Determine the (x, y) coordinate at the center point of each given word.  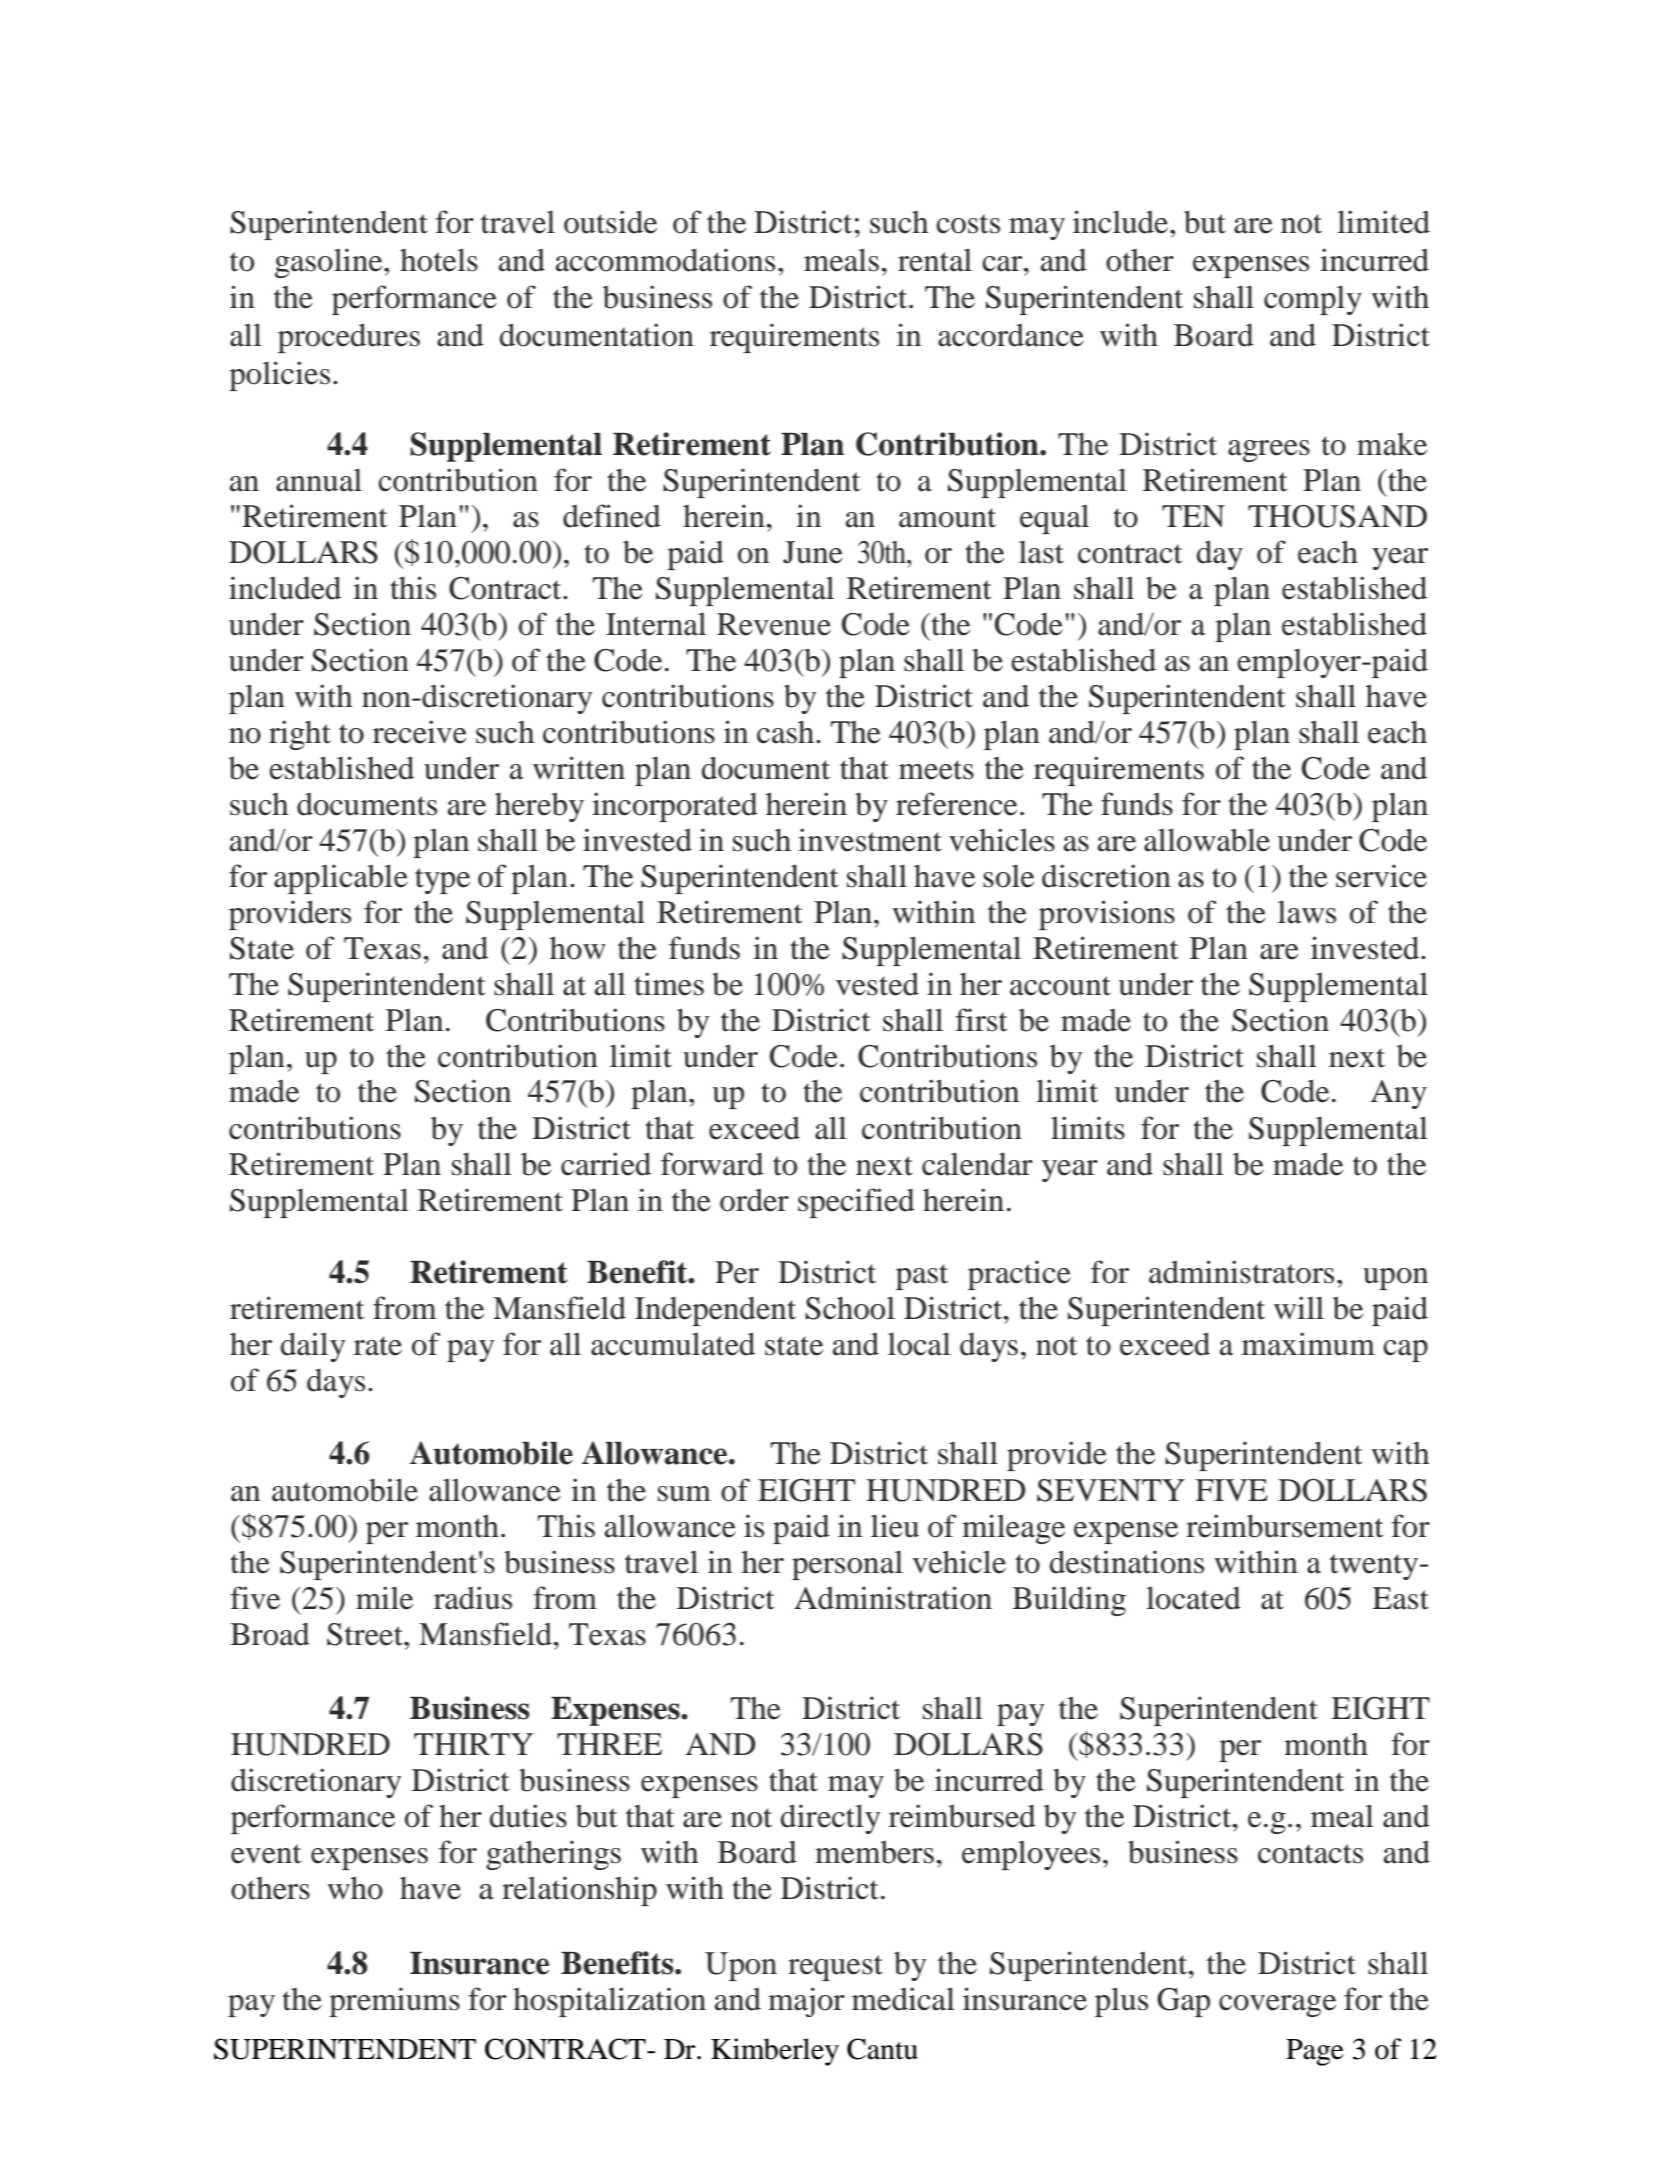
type (442, 881)
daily (313, 1347)
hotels (439, 260)
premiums (394, 2002)
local (919, 1344)
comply (1313, 300)
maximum (1308, 1344)
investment (870, 840)
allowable (1207, 840)
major (806, 2002)
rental (935, 260)
